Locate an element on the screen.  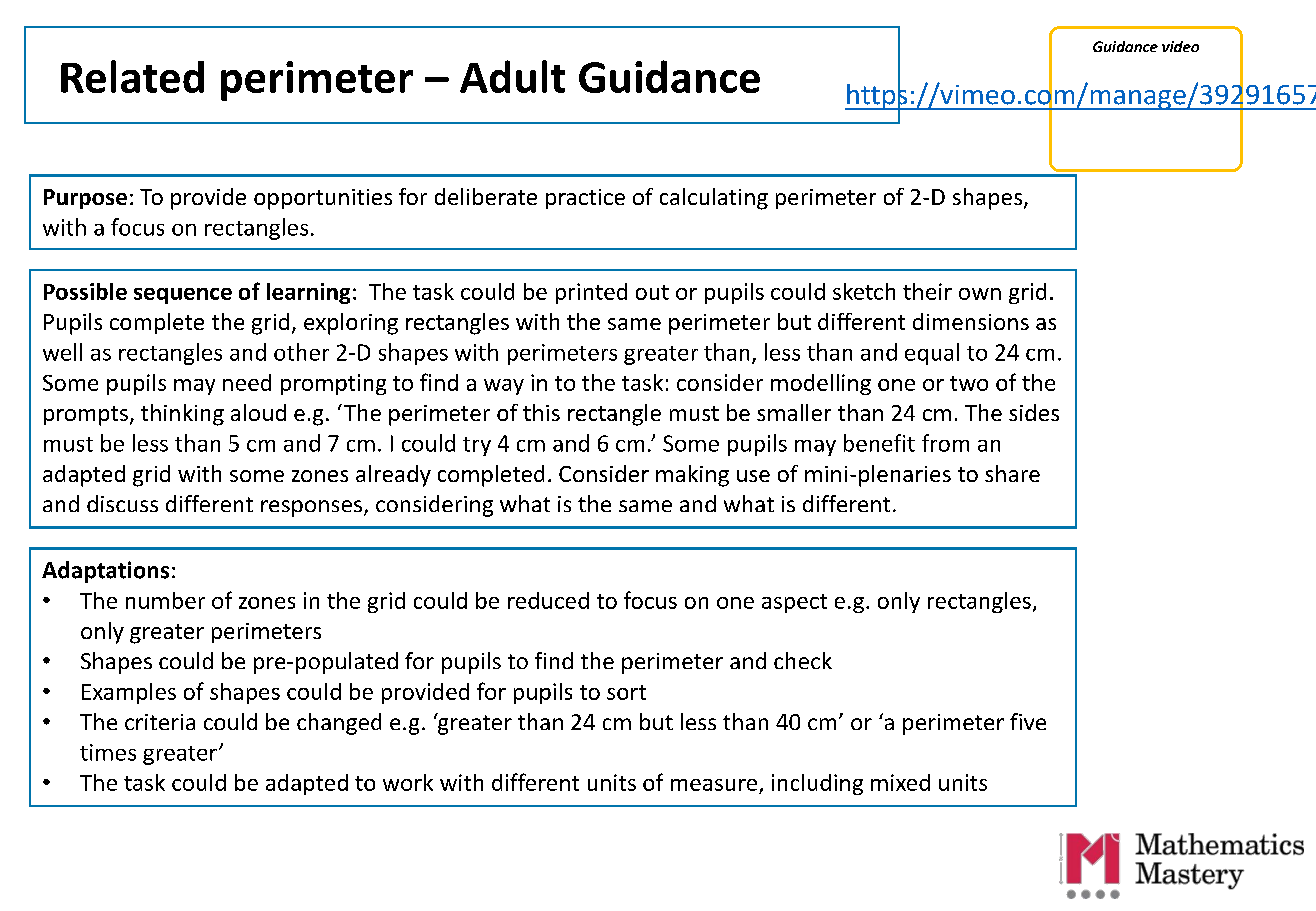
sequence is located at coordinates (183, 296).
